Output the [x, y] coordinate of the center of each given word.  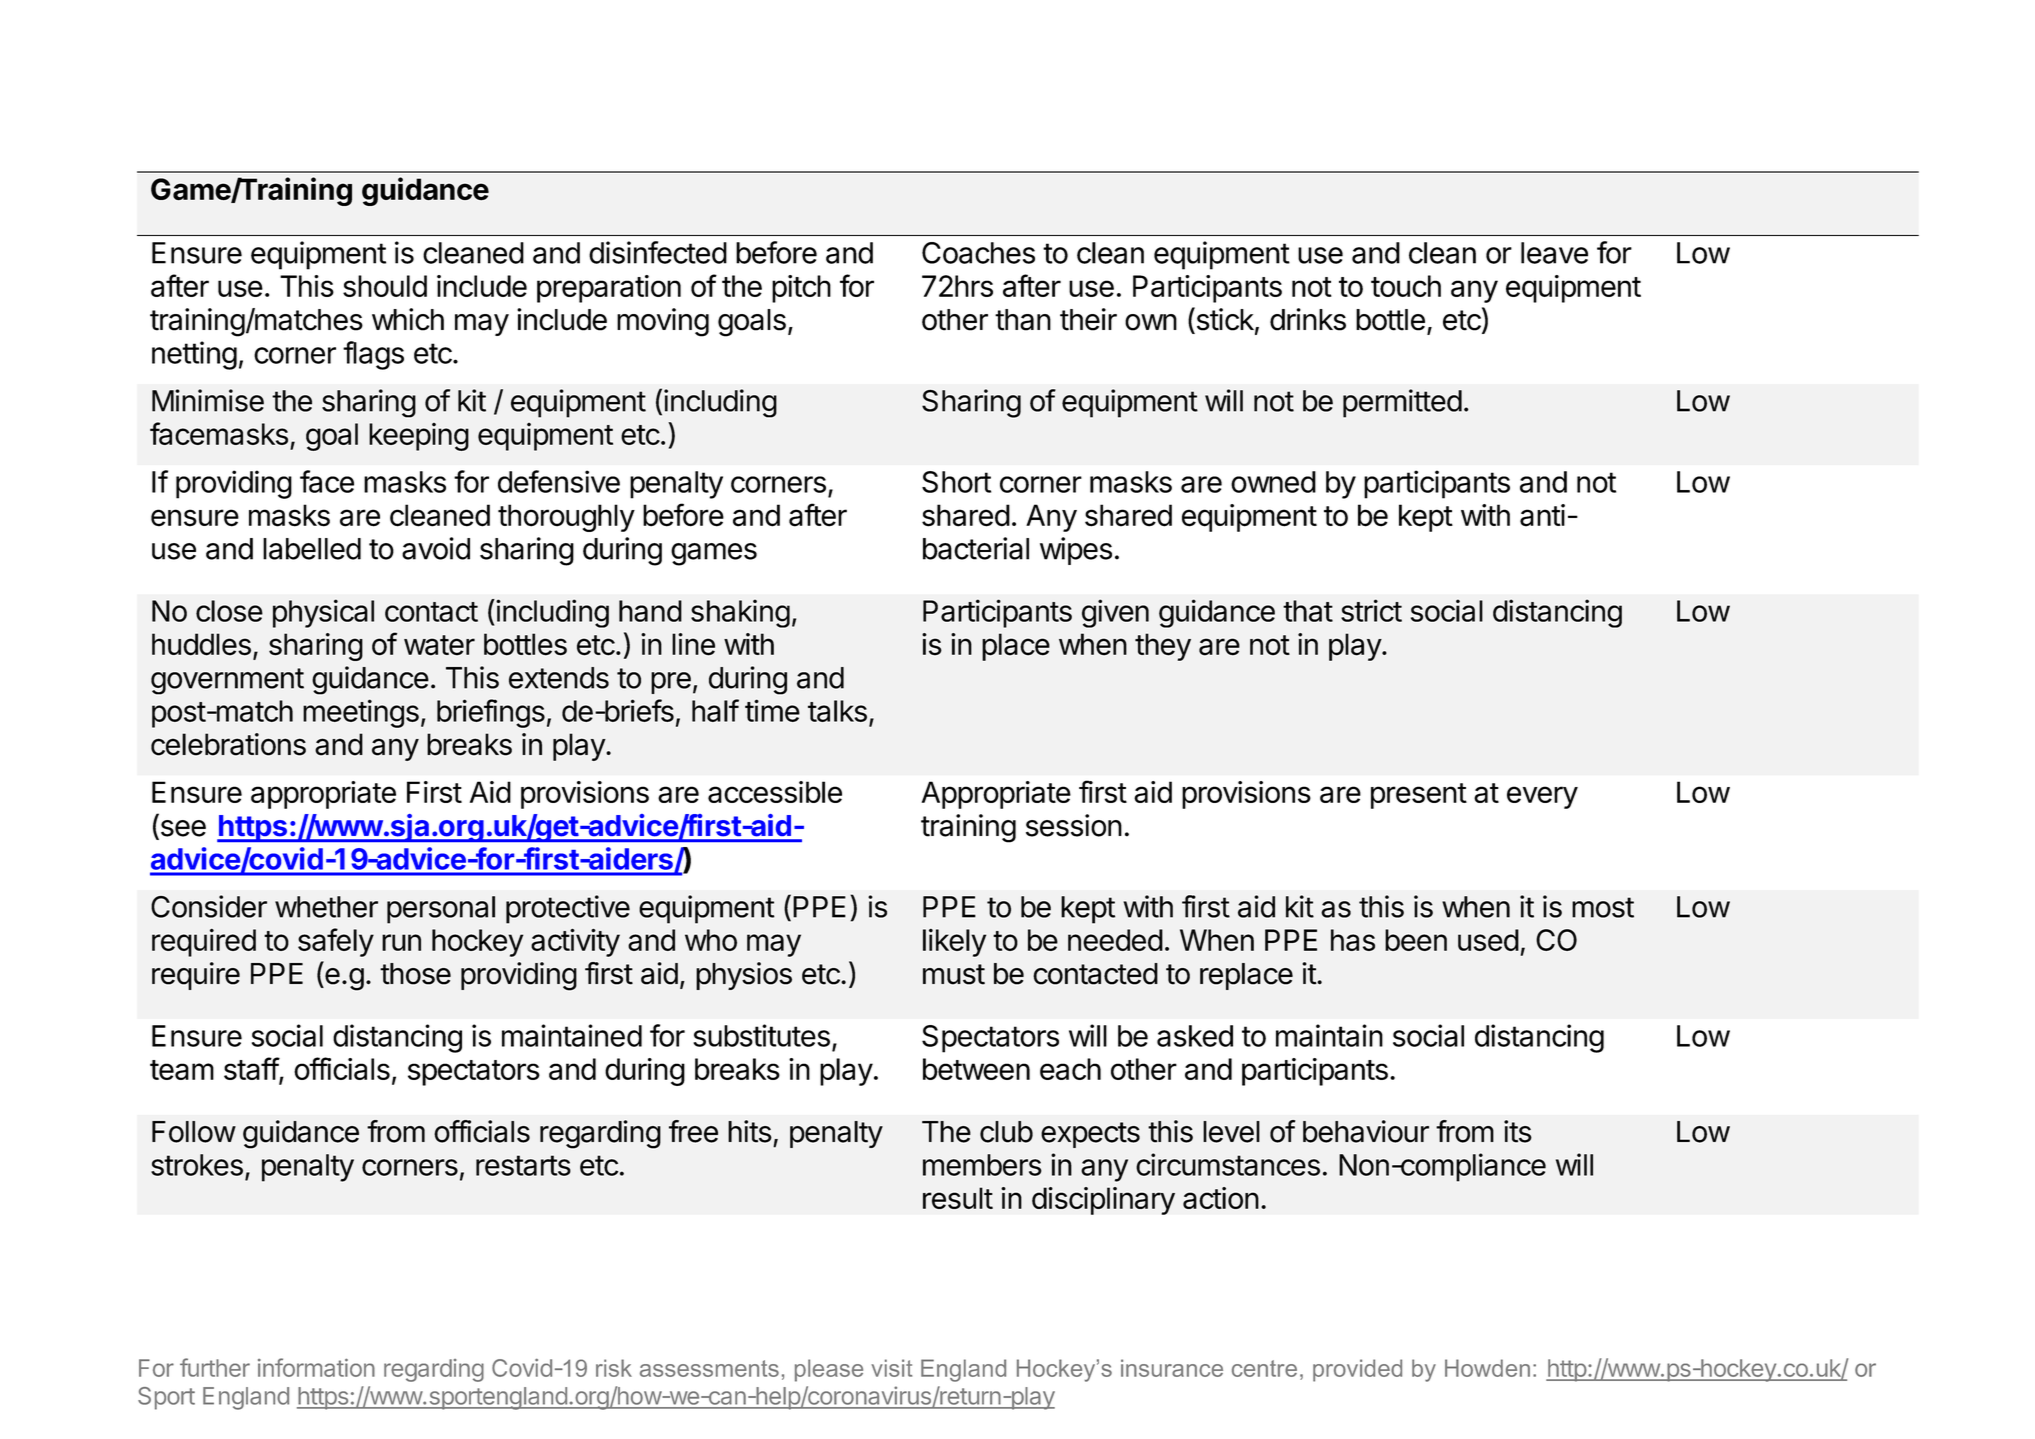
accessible [775, 792]
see [182, 829]
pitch [801, 289]
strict [1371, 610]
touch [1406, 286]
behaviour [1366, 1131]
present [1419, 796]
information [316, 1367]
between [976, 1069]
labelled [312, 549]
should [385, 286]
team [182, 1070]
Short [956, 482]
